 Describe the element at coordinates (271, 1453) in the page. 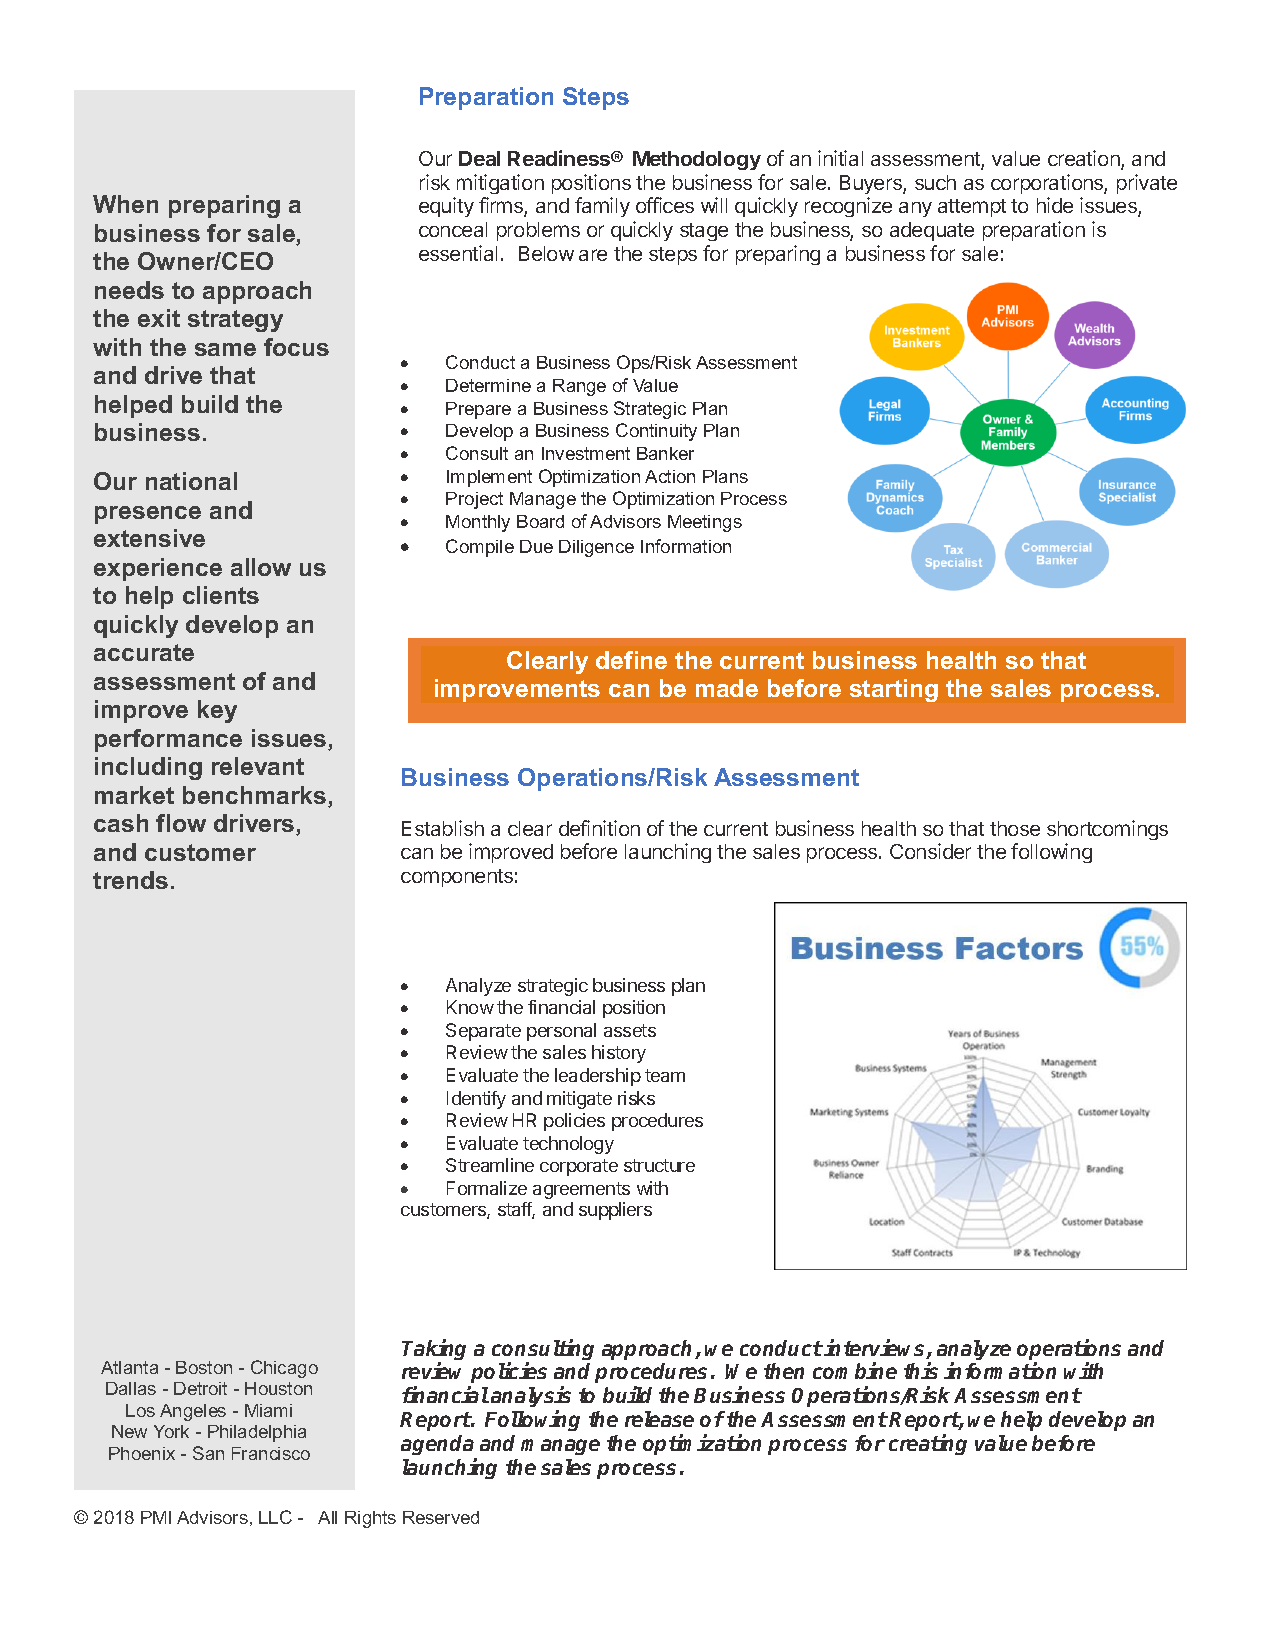

I see `Francisco` at that location.
